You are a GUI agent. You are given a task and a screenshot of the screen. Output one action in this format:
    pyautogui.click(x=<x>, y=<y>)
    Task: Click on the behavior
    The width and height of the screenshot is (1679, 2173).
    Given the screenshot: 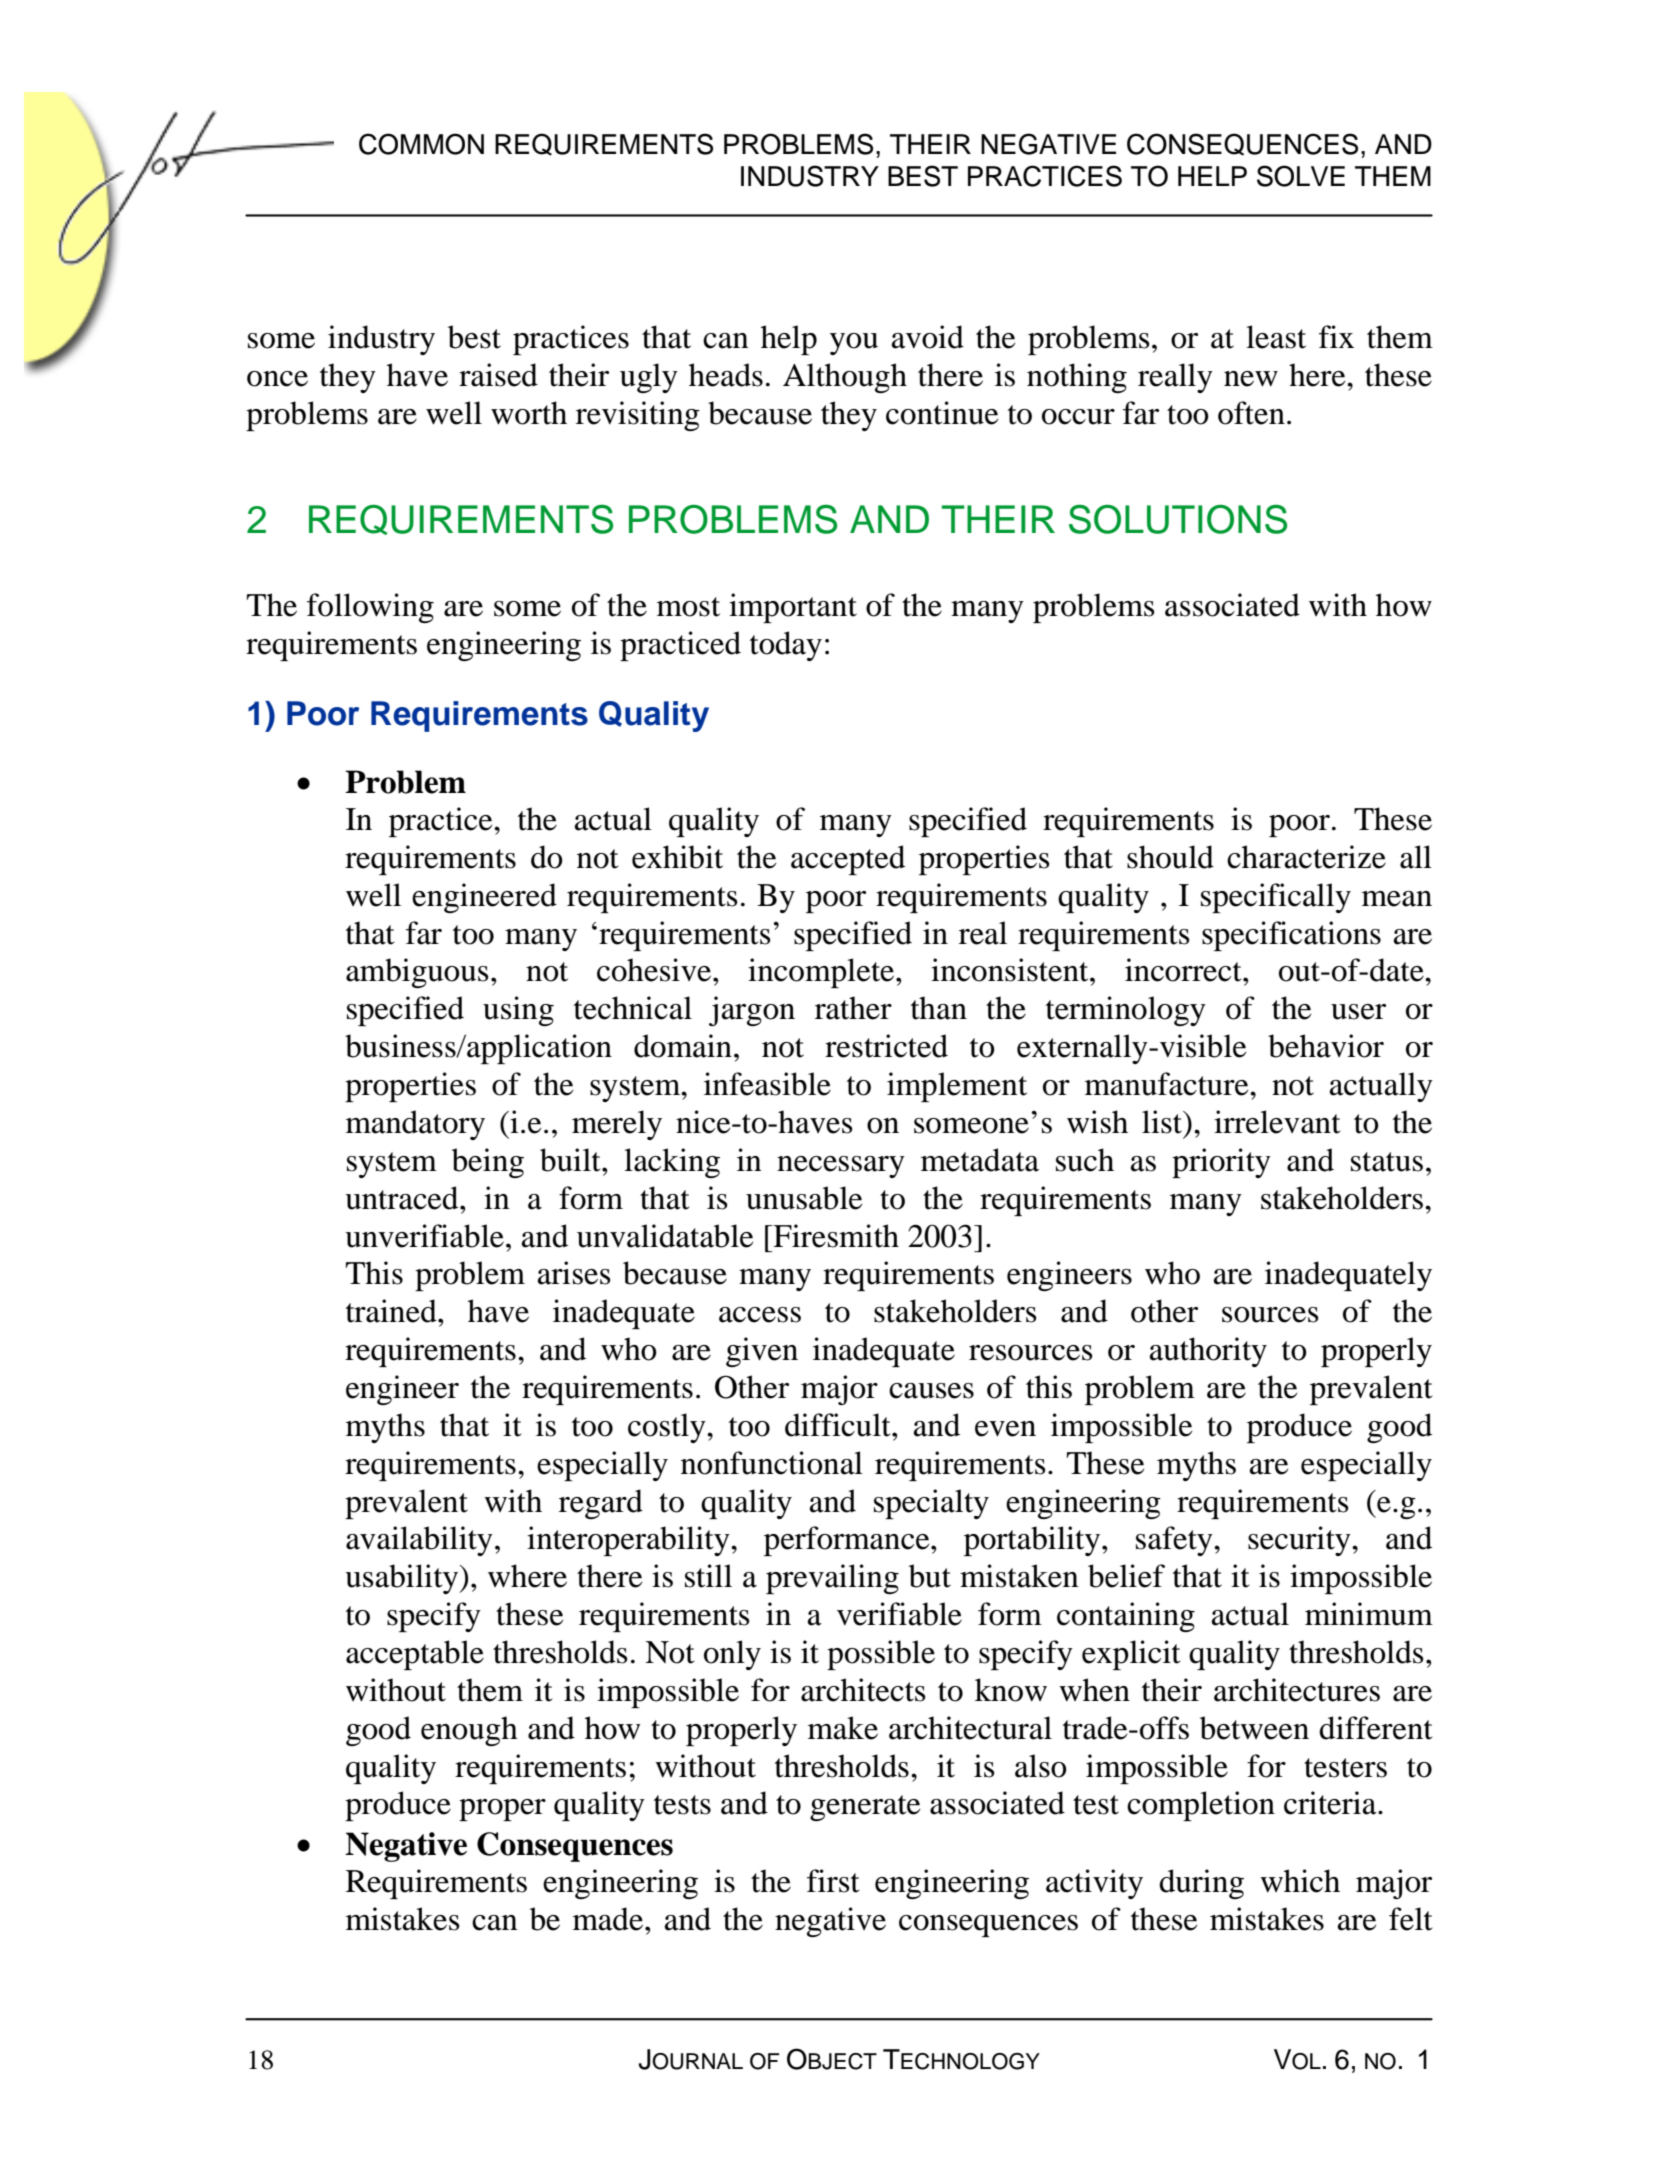 What is the action you would take?
    pyautogui.click(x=1326, y=1046)
